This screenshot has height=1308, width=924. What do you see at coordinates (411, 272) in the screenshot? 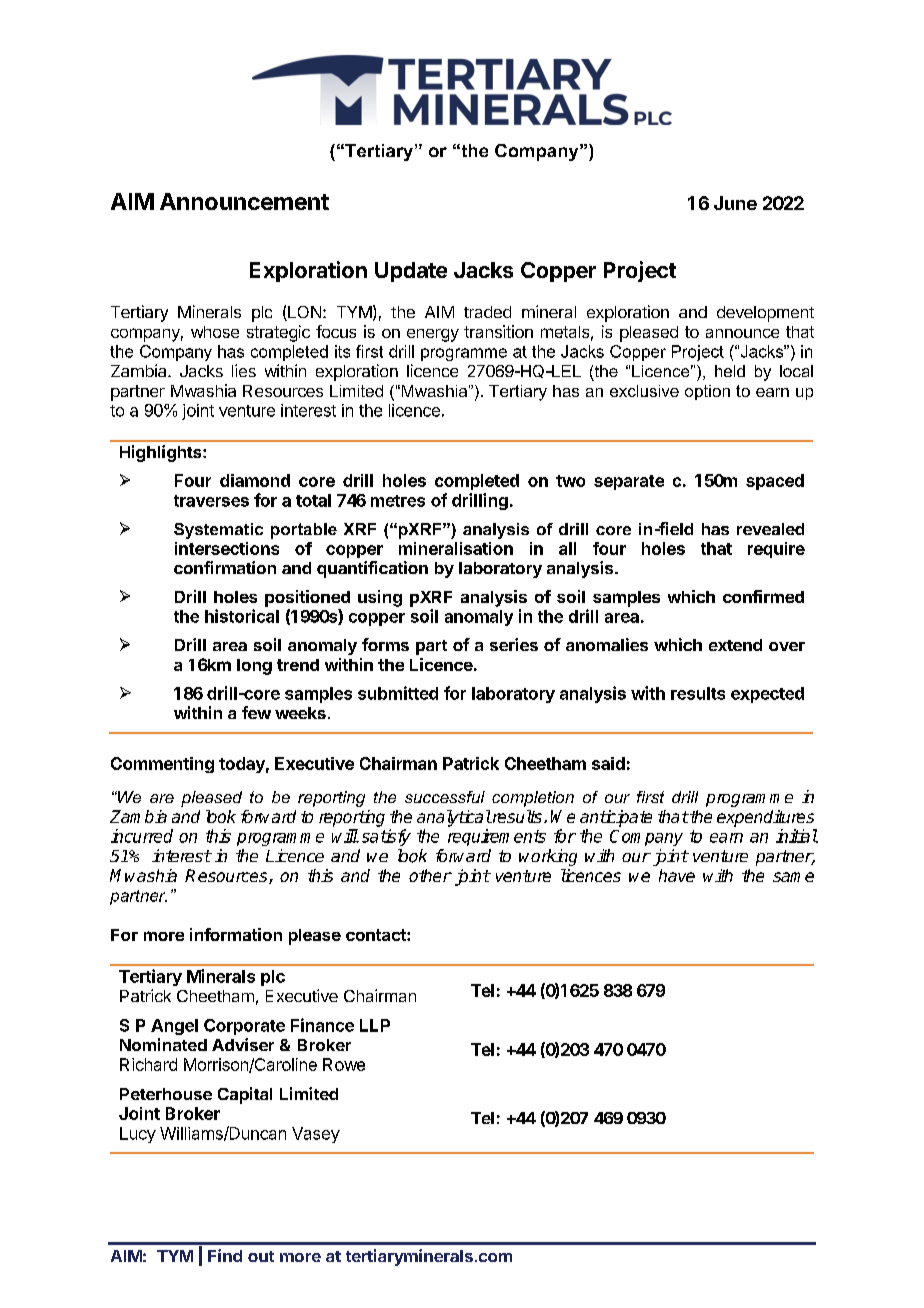
I see `Update` at bounding box center [411, 272].
